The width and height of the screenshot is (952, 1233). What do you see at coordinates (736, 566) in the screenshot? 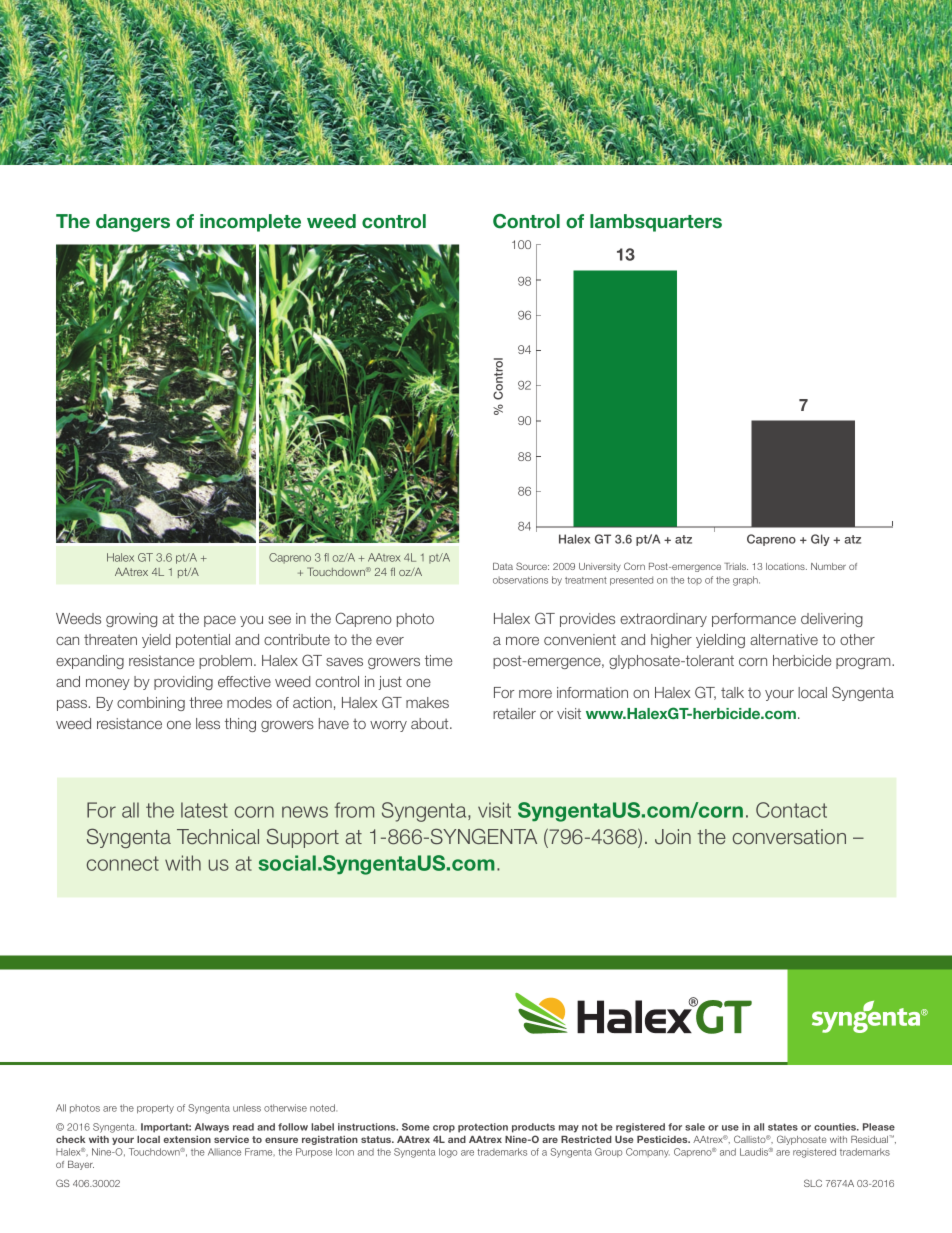
I see `Trials` at bounding box center [736, 566].
